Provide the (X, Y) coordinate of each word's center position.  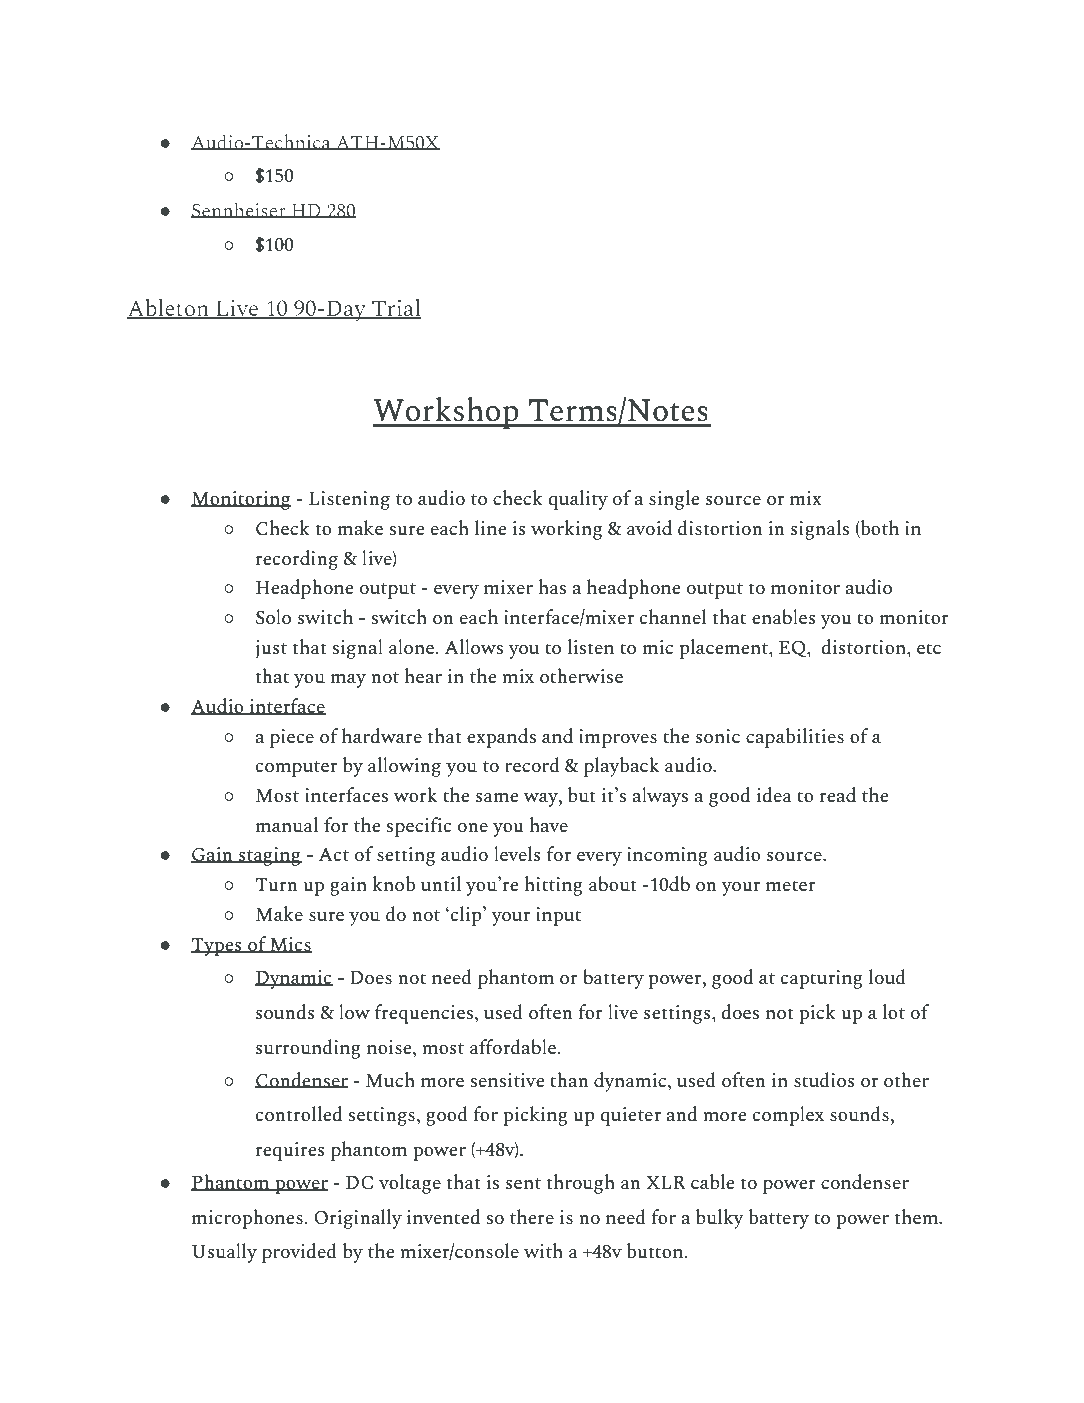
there (532, 1216)
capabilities (795, 738)
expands (501, 738)
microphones (247, 1219)
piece (292, 738)
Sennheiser (239, 210)
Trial (395, 308)
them (917, 1216)
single (674, 500)
